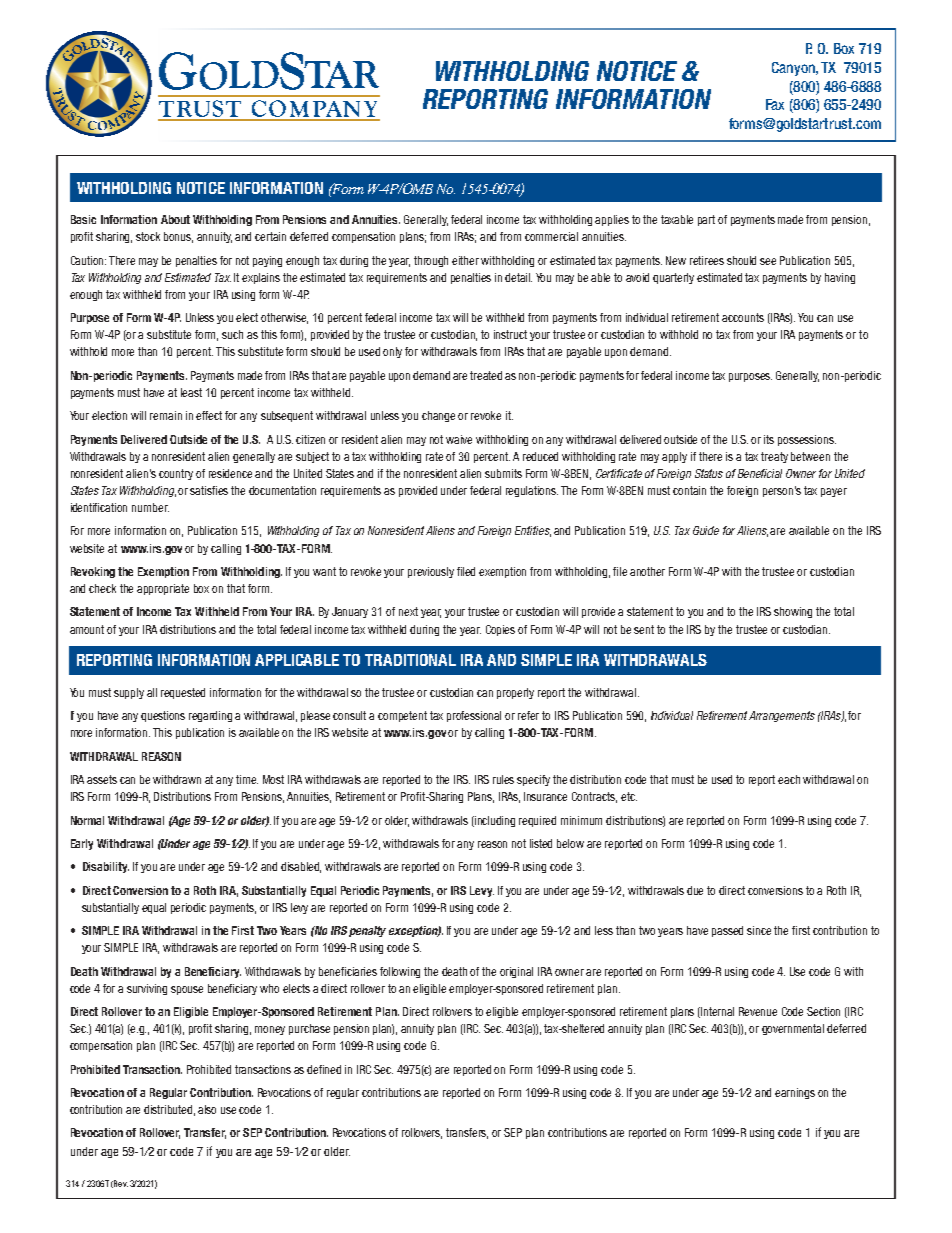 The height and width of the page is (1233, 952). I want to click on remain, so click(166, 415).
